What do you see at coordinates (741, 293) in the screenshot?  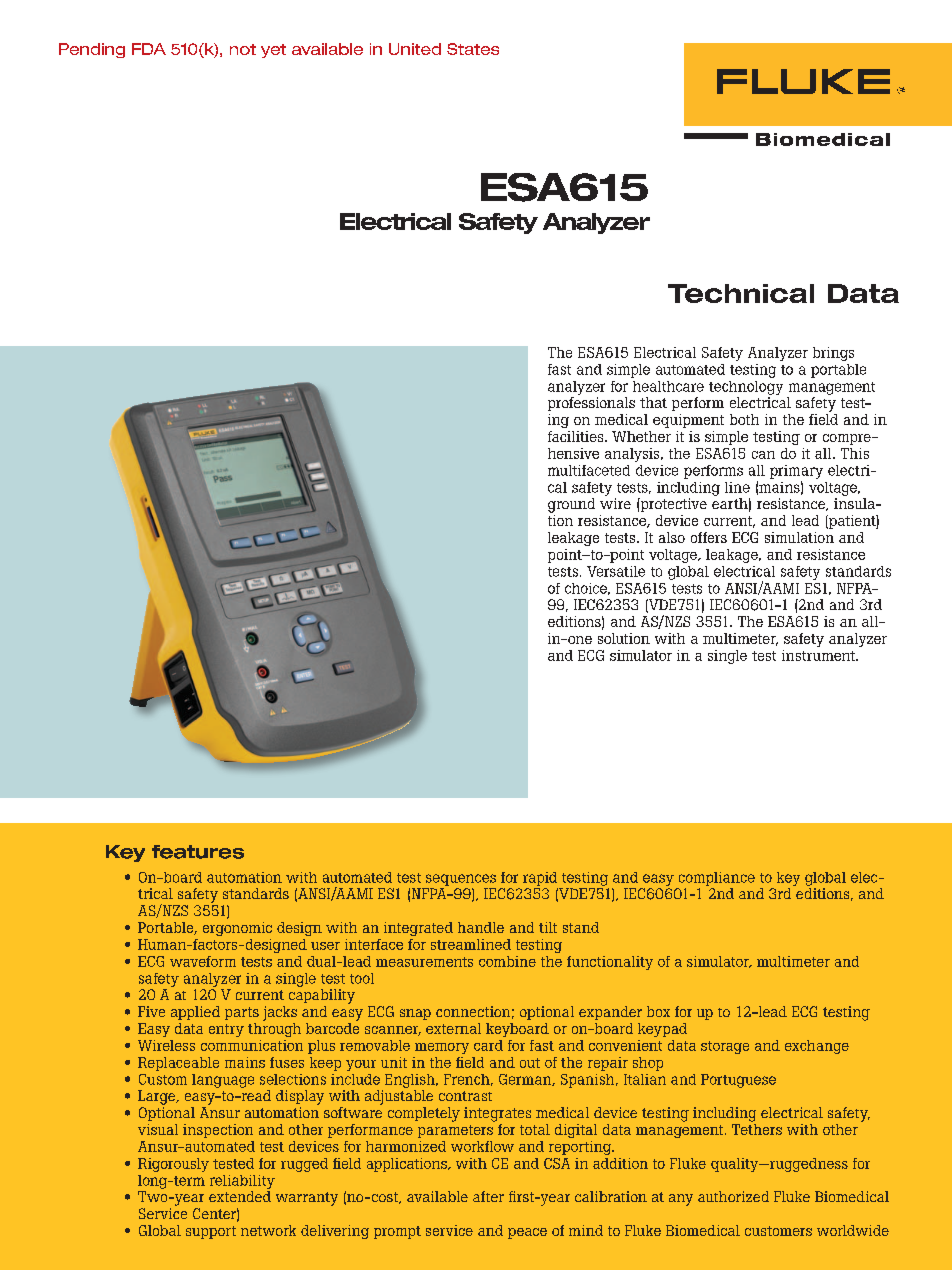 I see `Technical` at bounding box center [741, 293].
